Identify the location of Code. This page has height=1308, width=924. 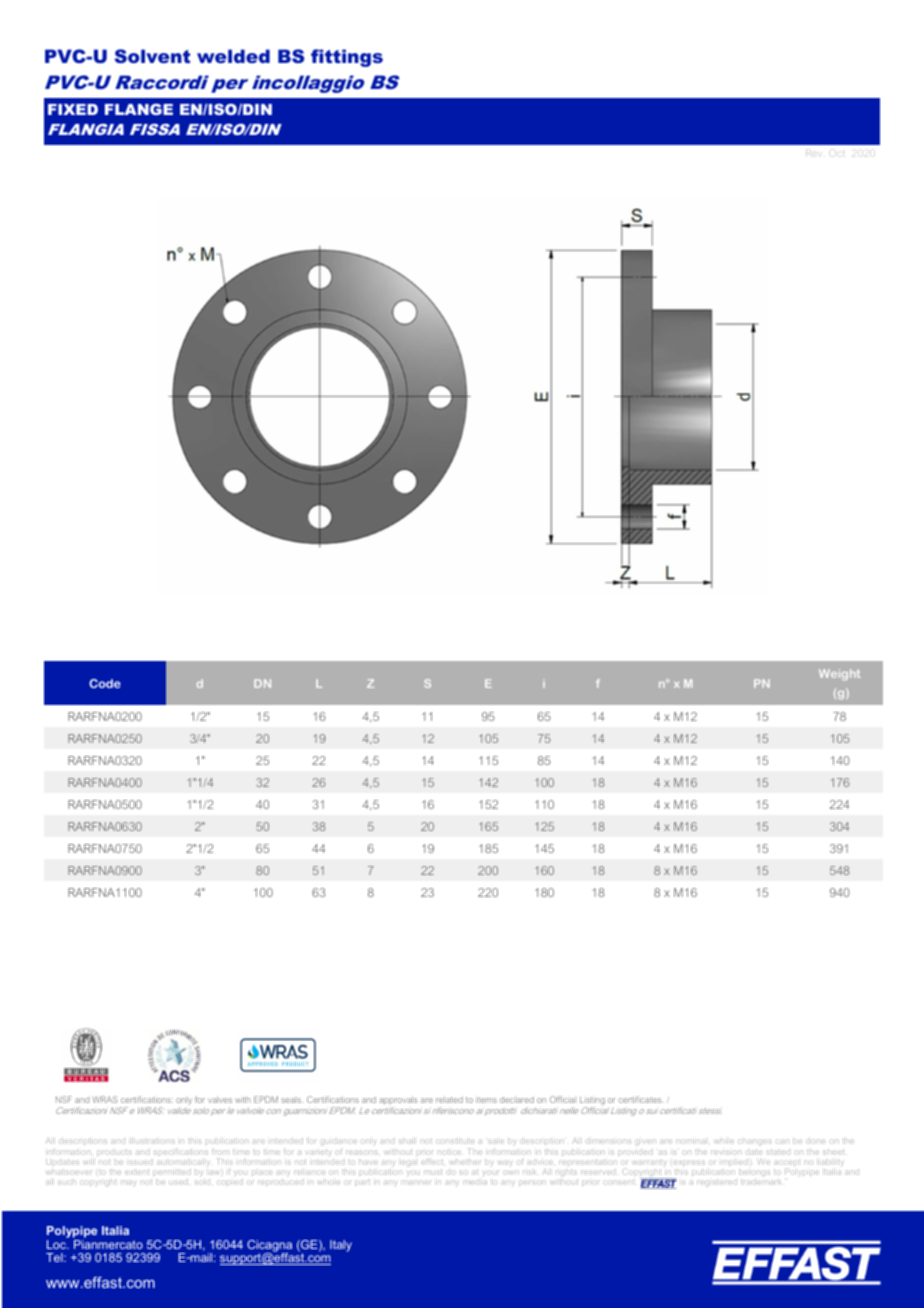
(105, 683).
